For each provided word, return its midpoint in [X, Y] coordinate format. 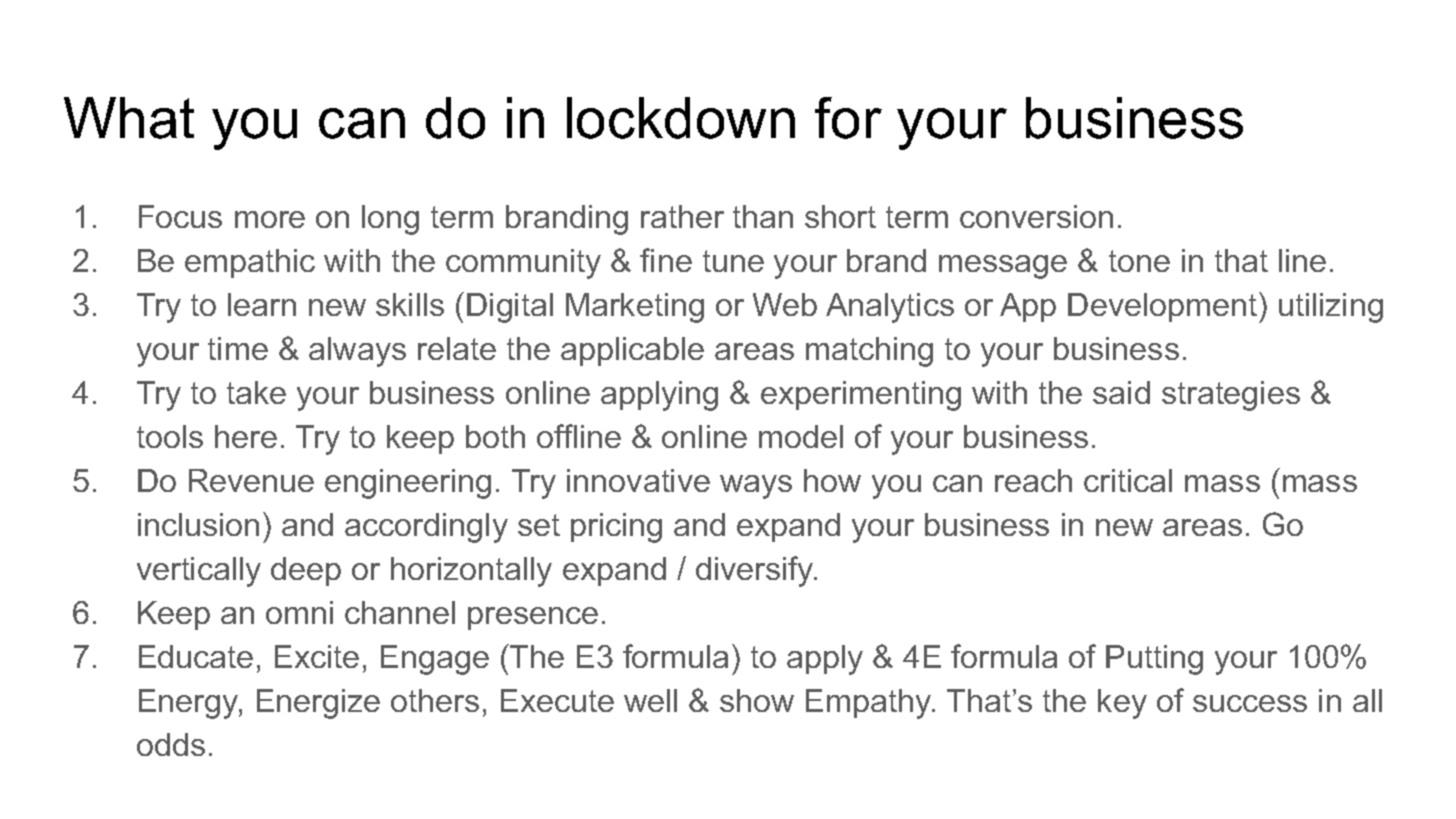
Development [1164, 307]
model [801, 436]
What [129, 118]
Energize [318, 704]
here [246, 436]
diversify [756, 571]
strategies [1231, 396]
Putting [1154, 660]
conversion [1036, 216]
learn [262, 304]
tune [733, 261]
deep [306, 571]
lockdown [681, 118]
